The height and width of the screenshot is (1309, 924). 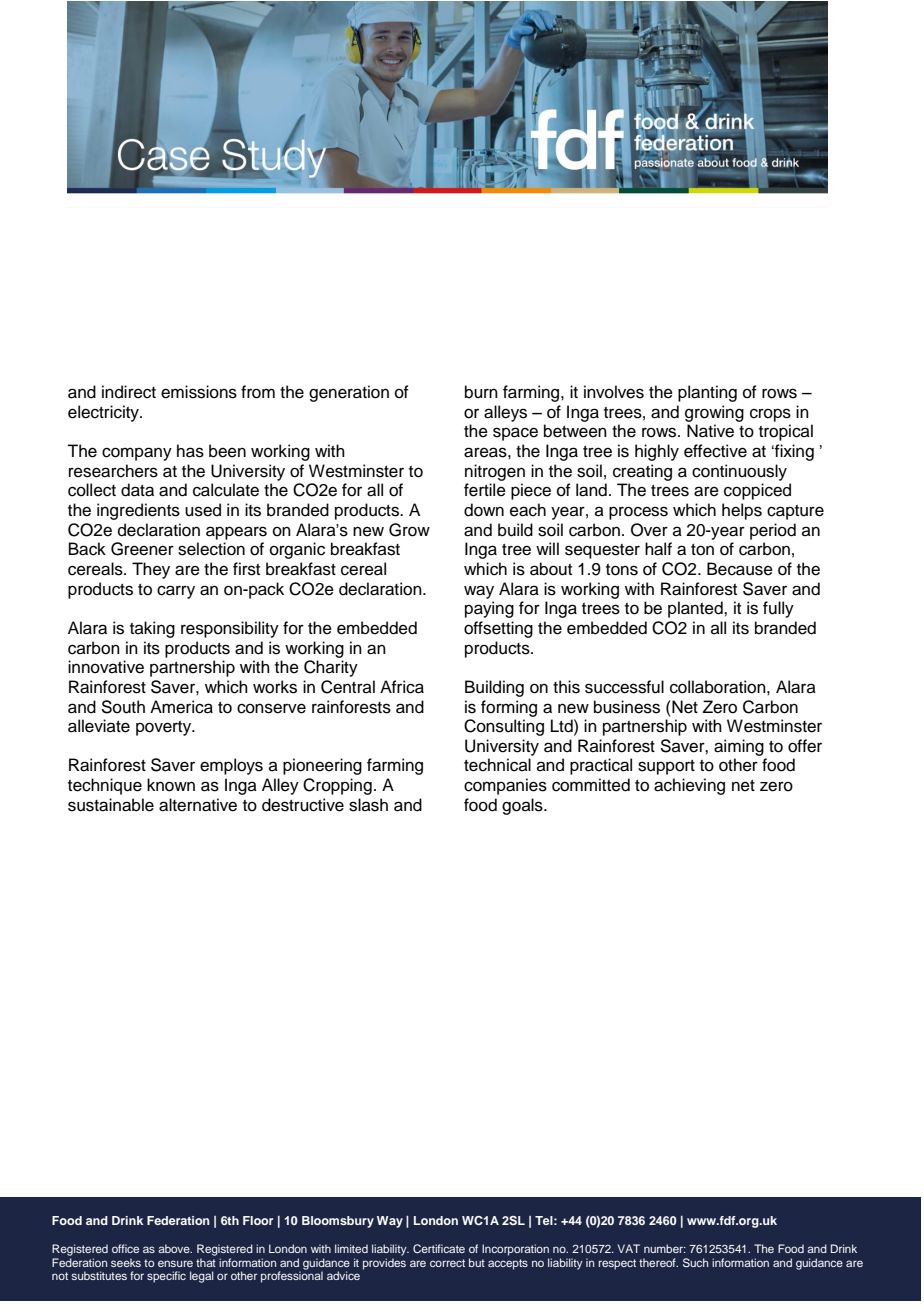 I want to click on planting, so click(x=707, y=393).
